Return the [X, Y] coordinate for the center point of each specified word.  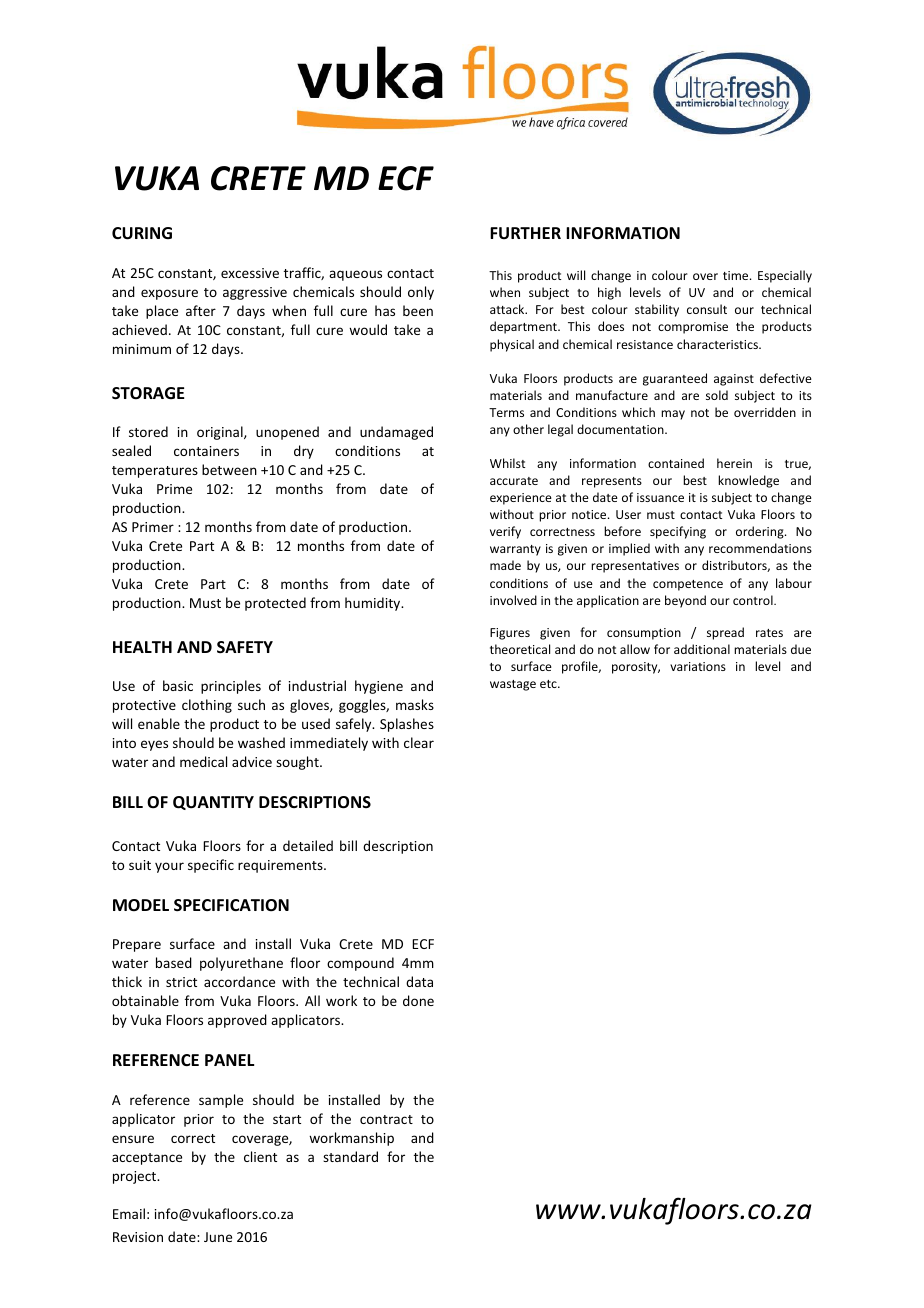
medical [203, 761]
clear [419, 742]
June [218, 1237]
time [737, 275]
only [421, 293]
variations [698, 666]
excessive [250, 273]
